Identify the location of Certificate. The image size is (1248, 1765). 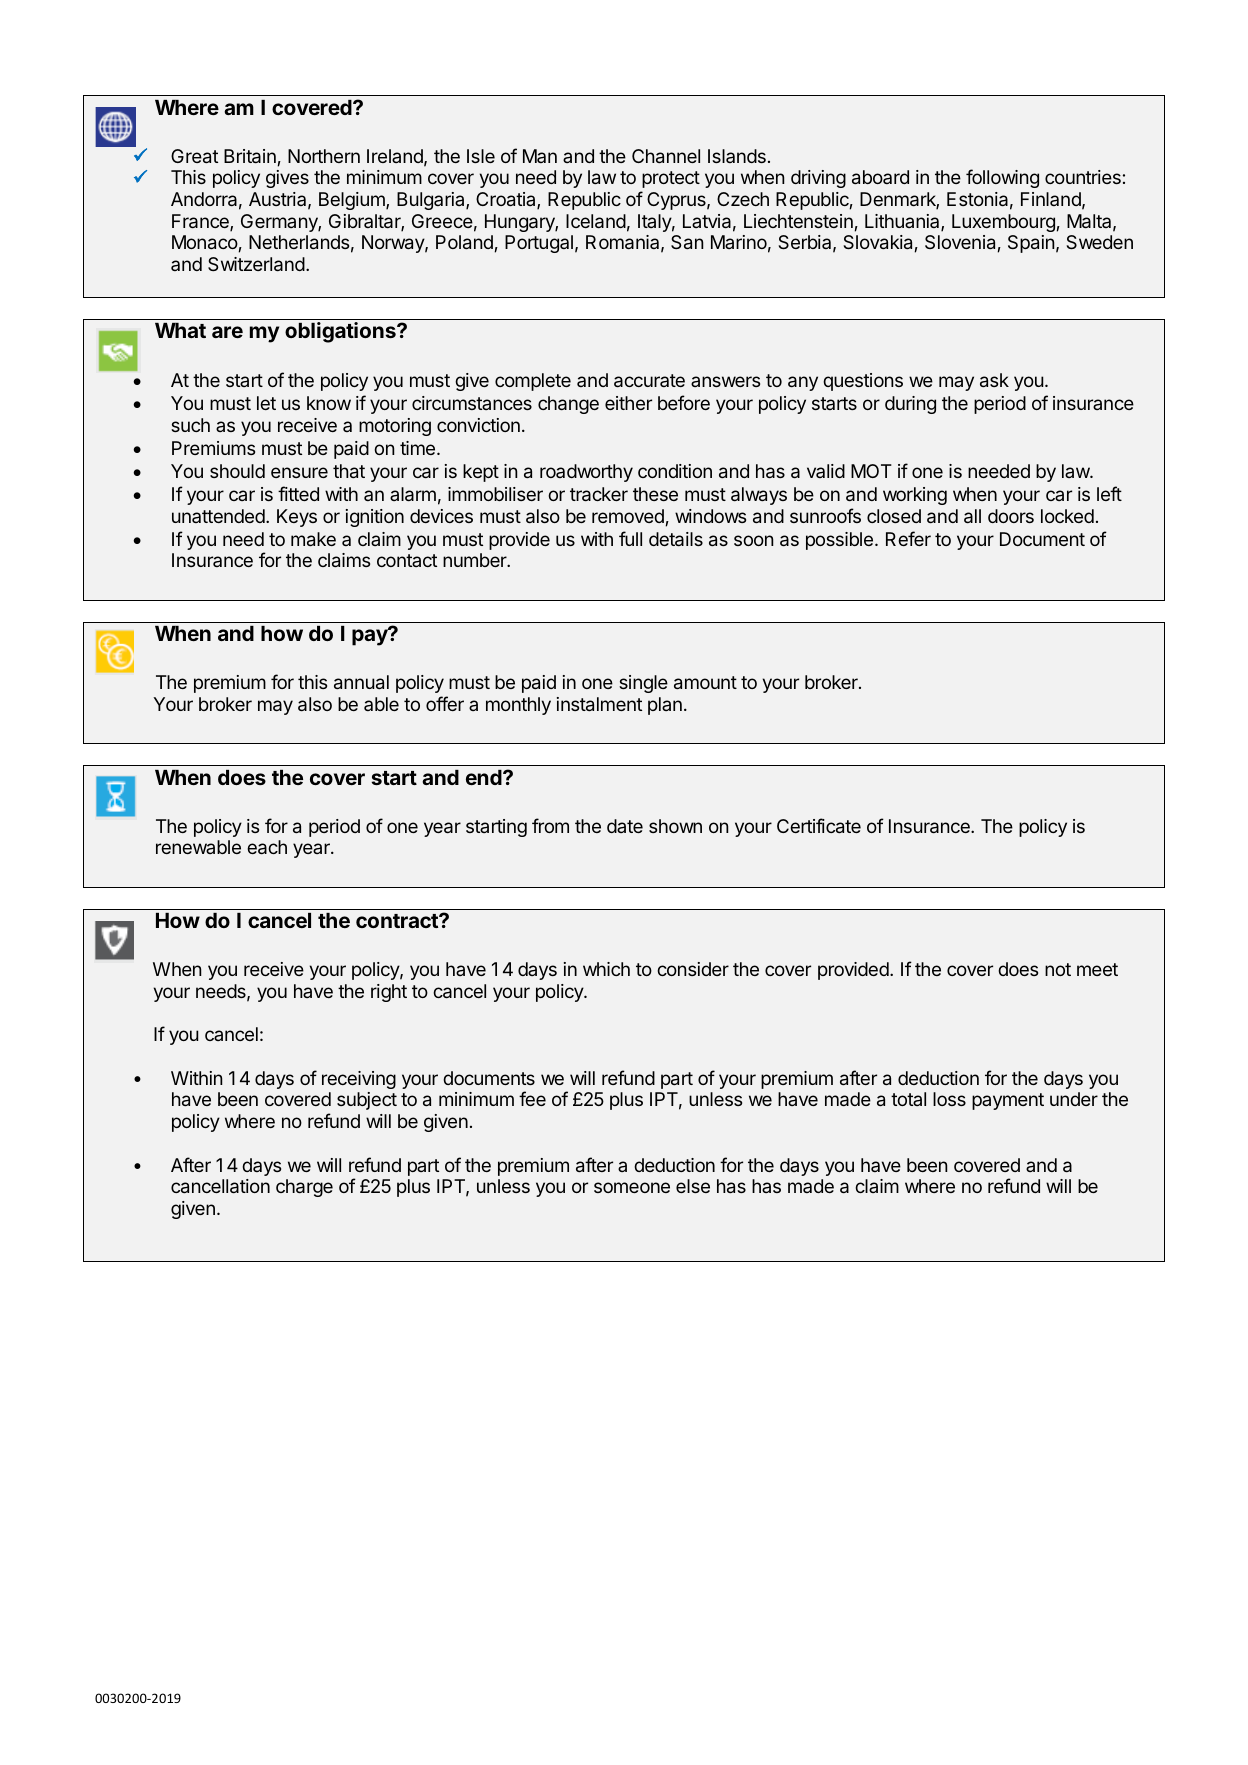
(819, 825).
